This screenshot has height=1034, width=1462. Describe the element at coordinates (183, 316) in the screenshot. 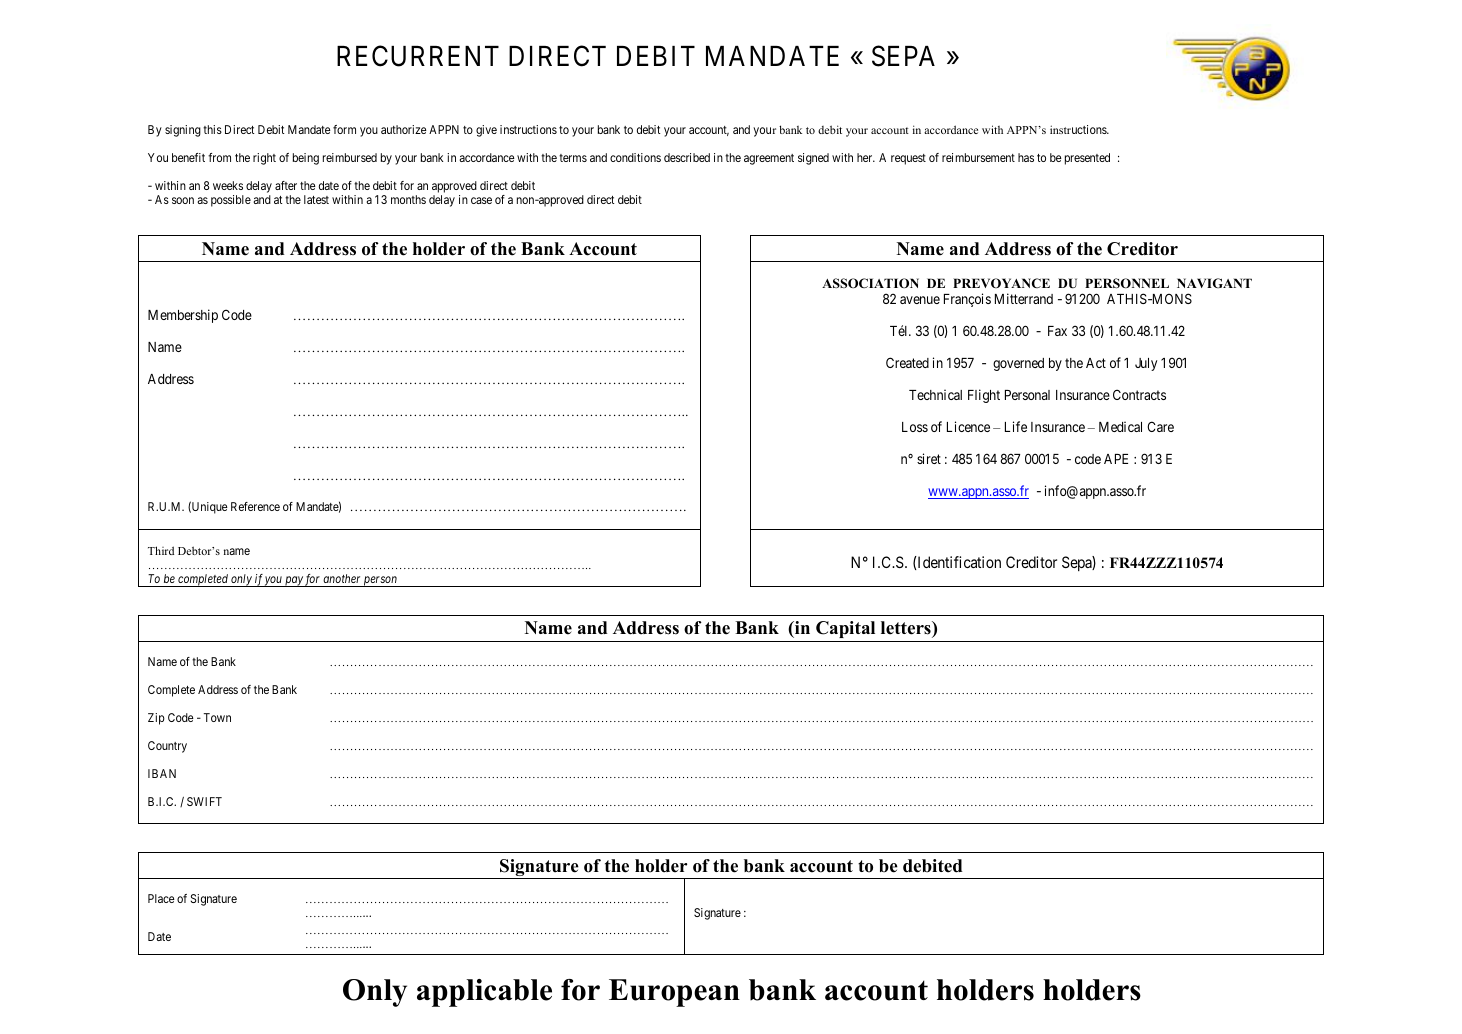

I see `Membership` at that location.
